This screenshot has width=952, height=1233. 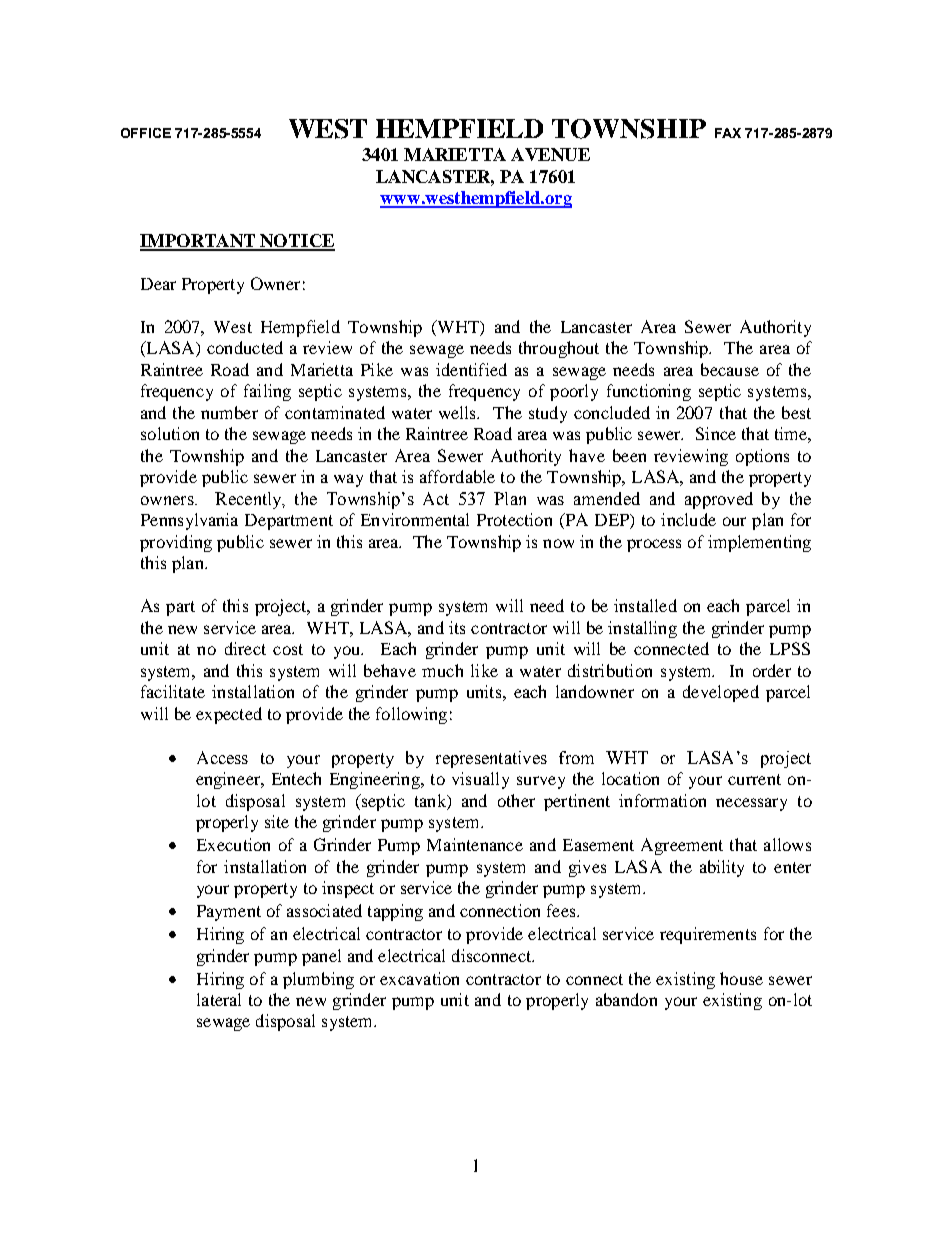 I want to click on FAX, so click(x=728, y=133).
